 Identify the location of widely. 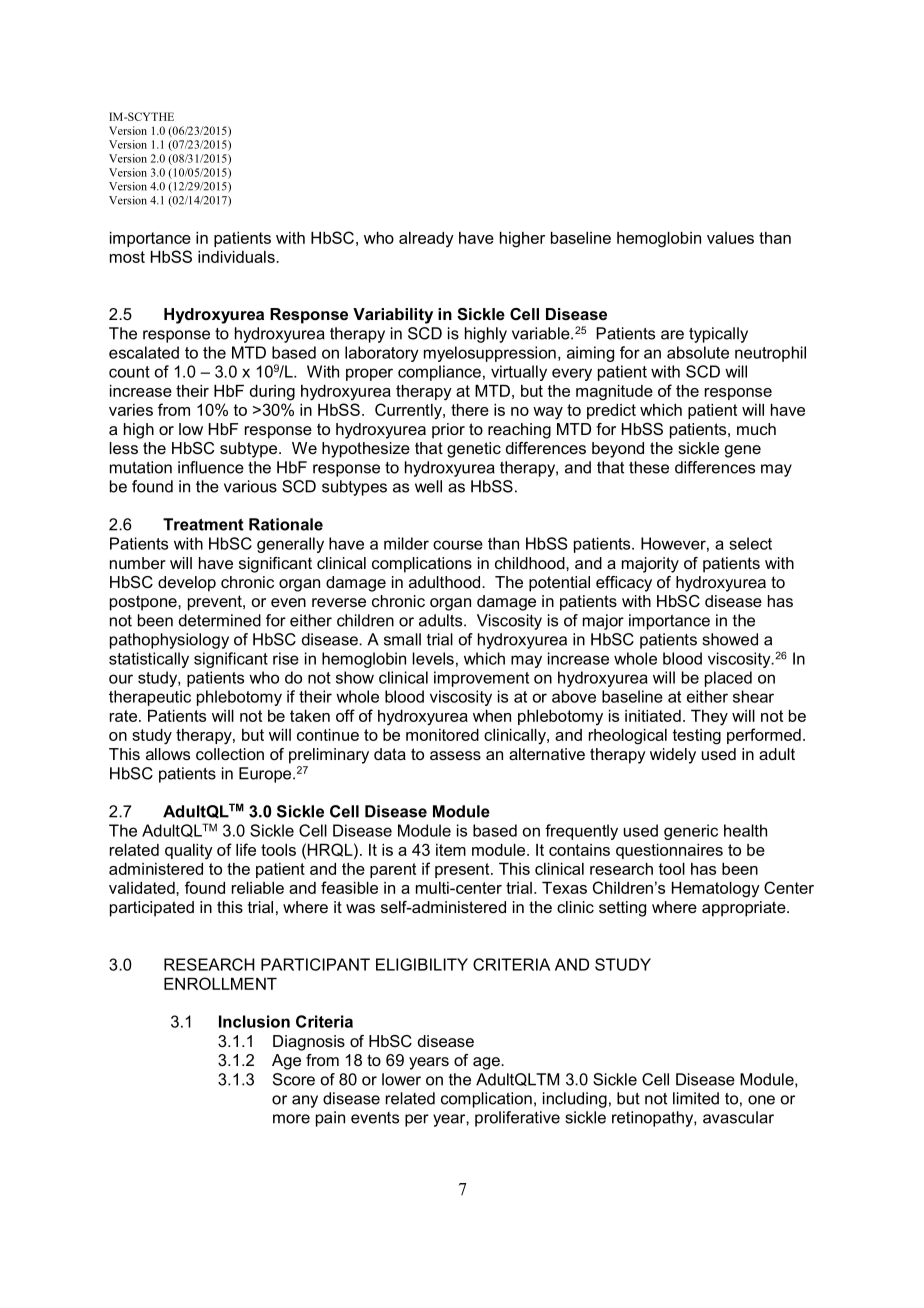
(673, 756).
